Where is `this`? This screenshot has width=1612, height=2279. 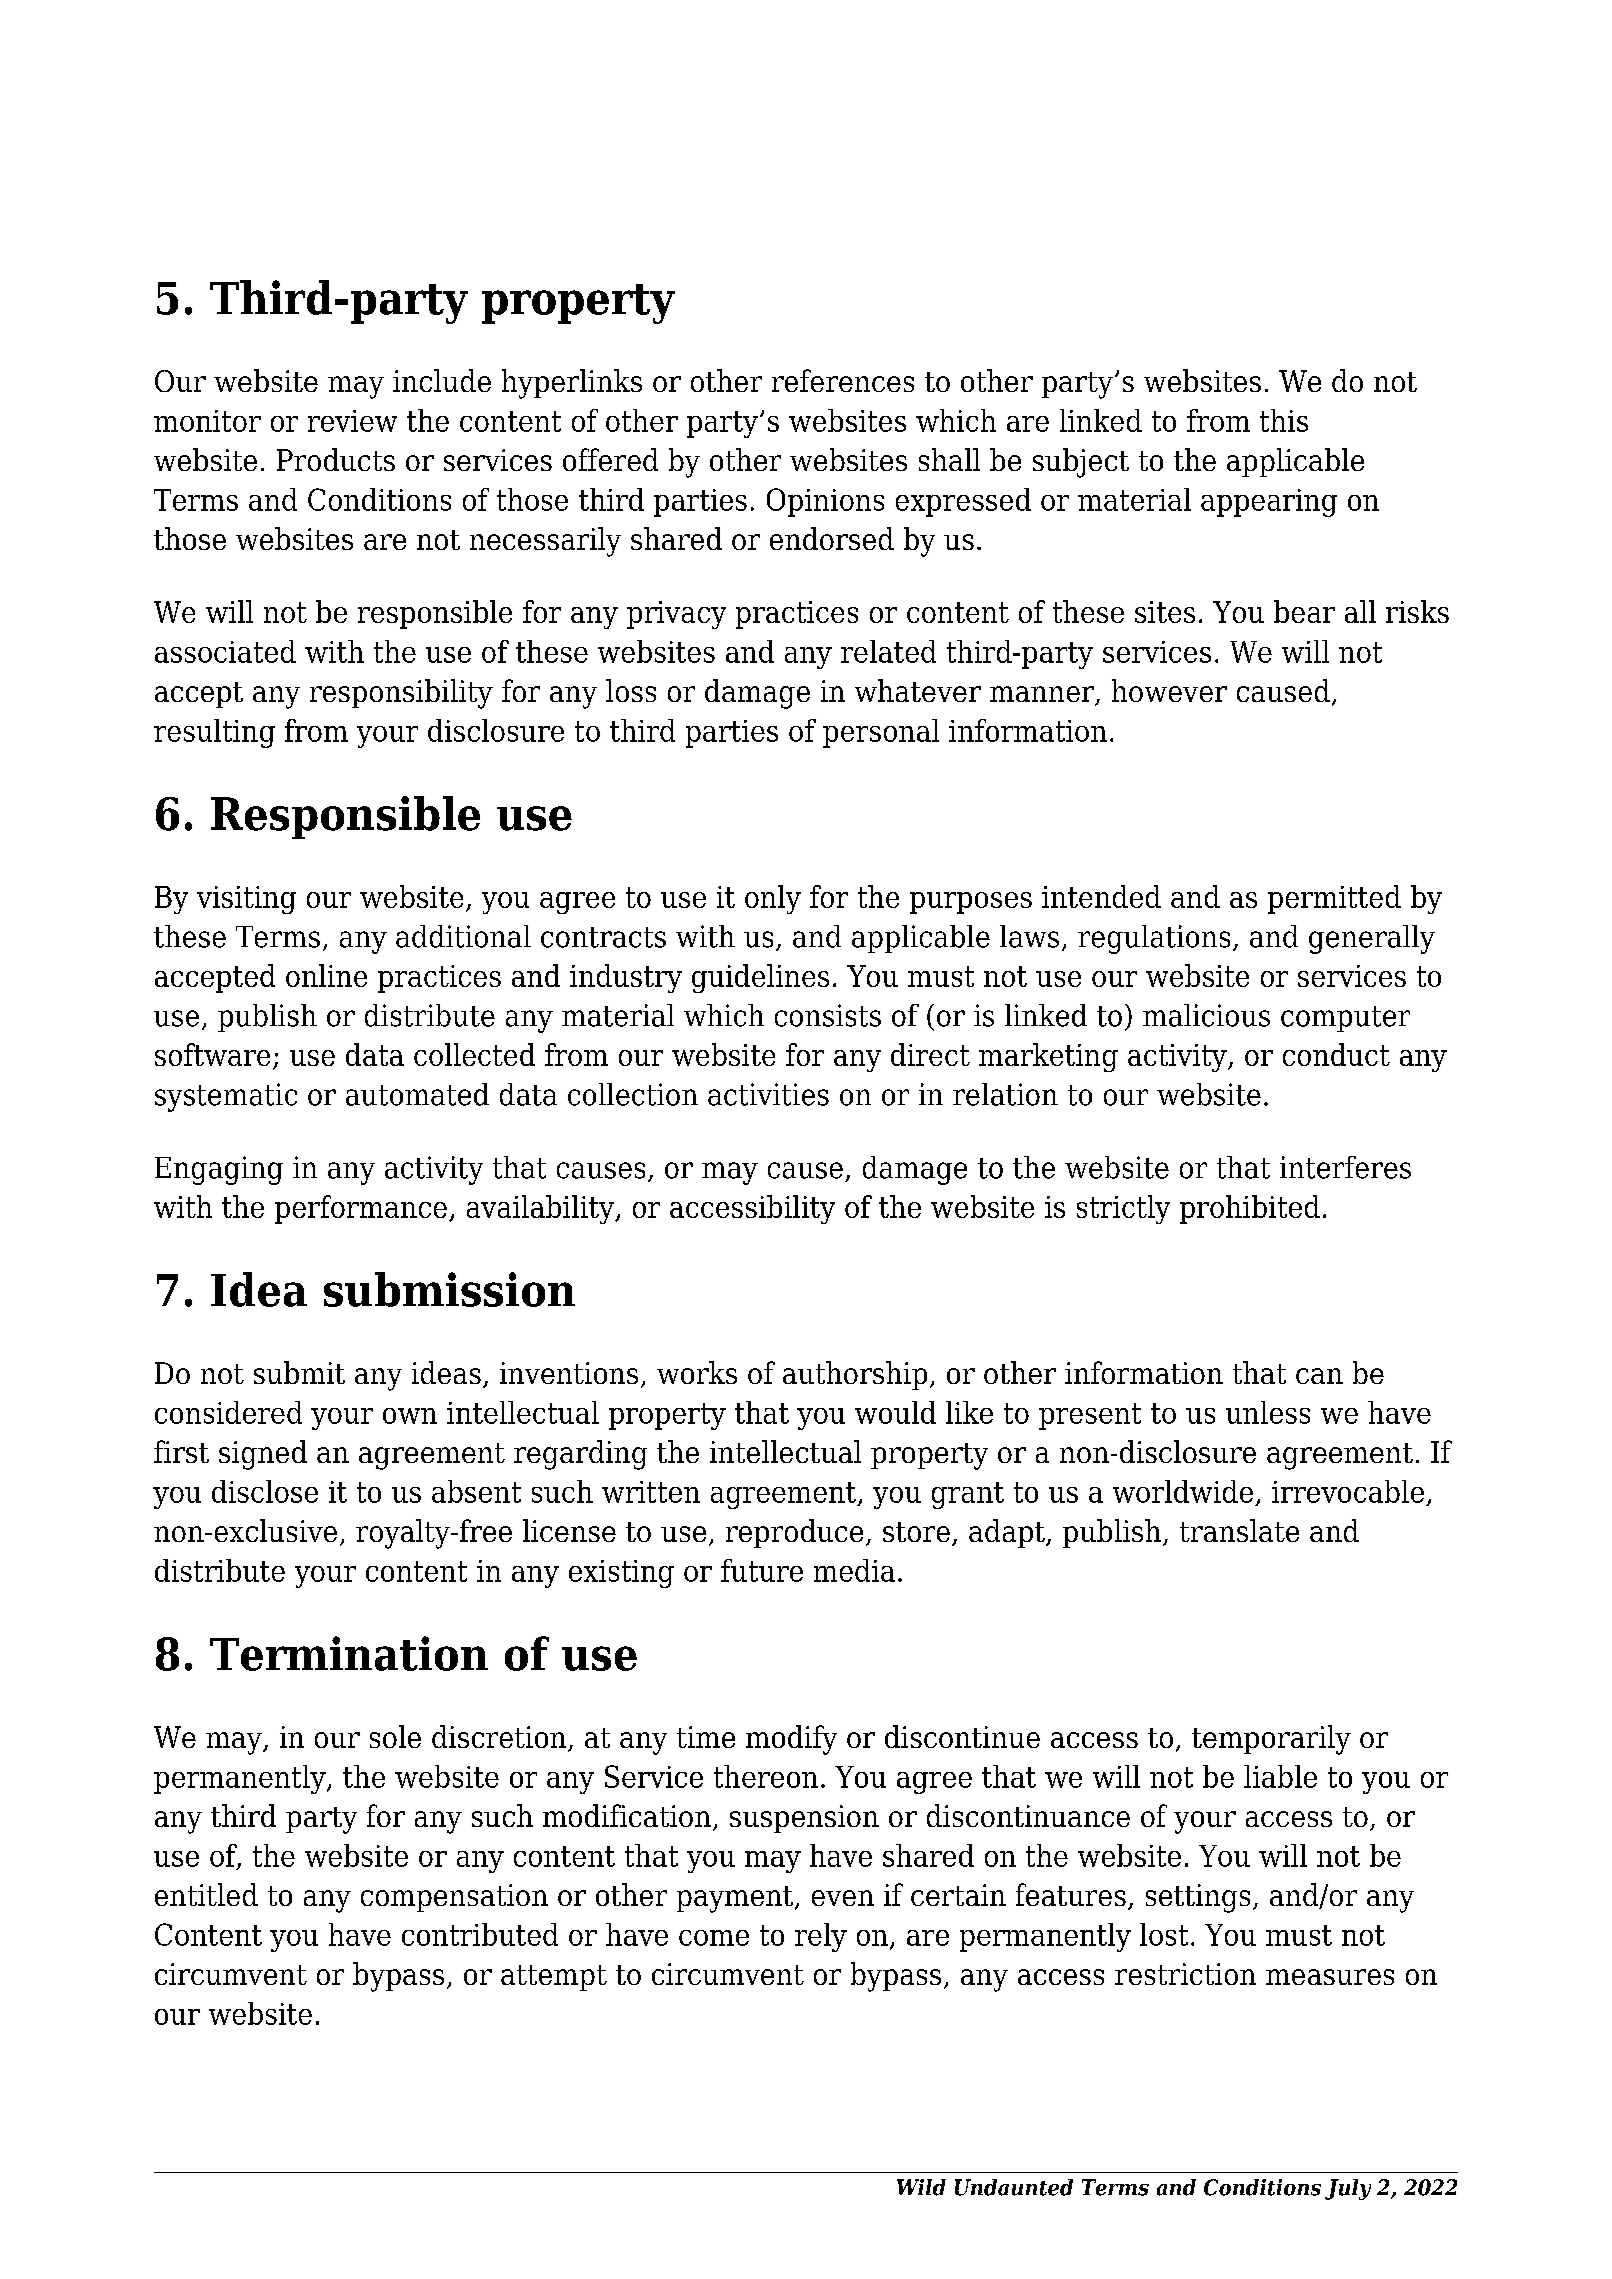
this is located at coordinates (1284, 420).
